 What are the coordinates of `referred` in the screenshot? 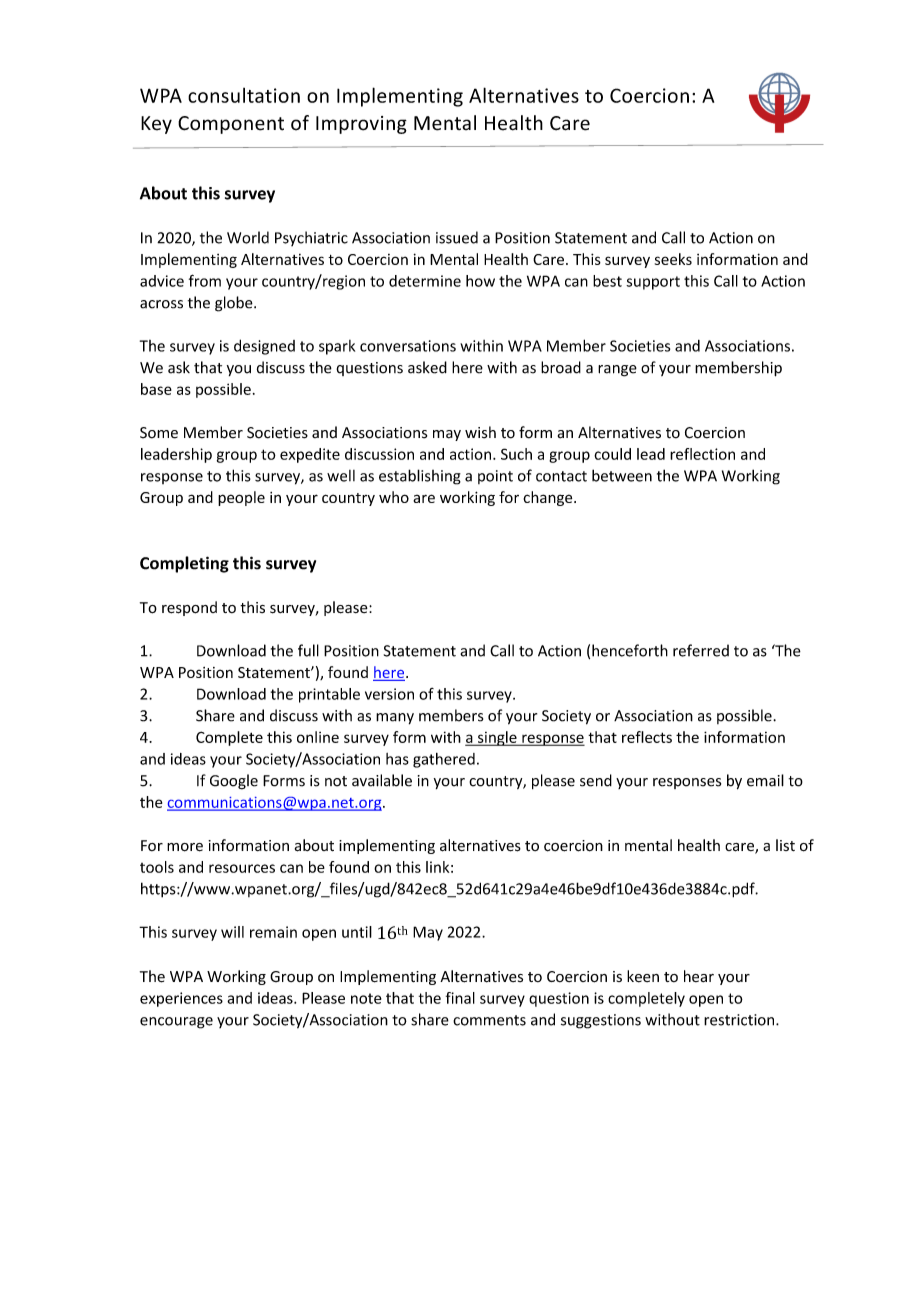 It's located at (701, 650).
